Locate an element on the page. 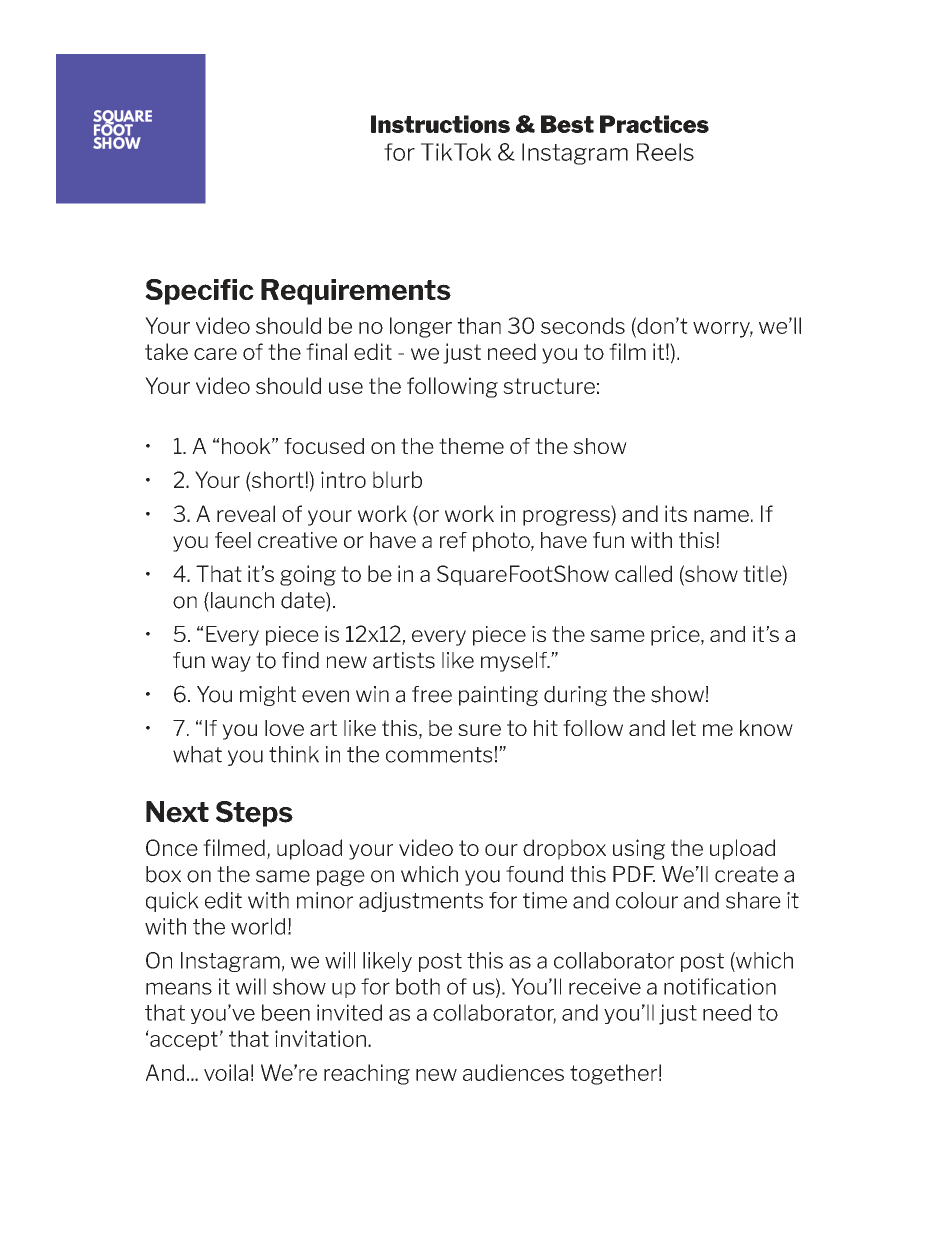  Reels is located at coordinates (665, 152).
